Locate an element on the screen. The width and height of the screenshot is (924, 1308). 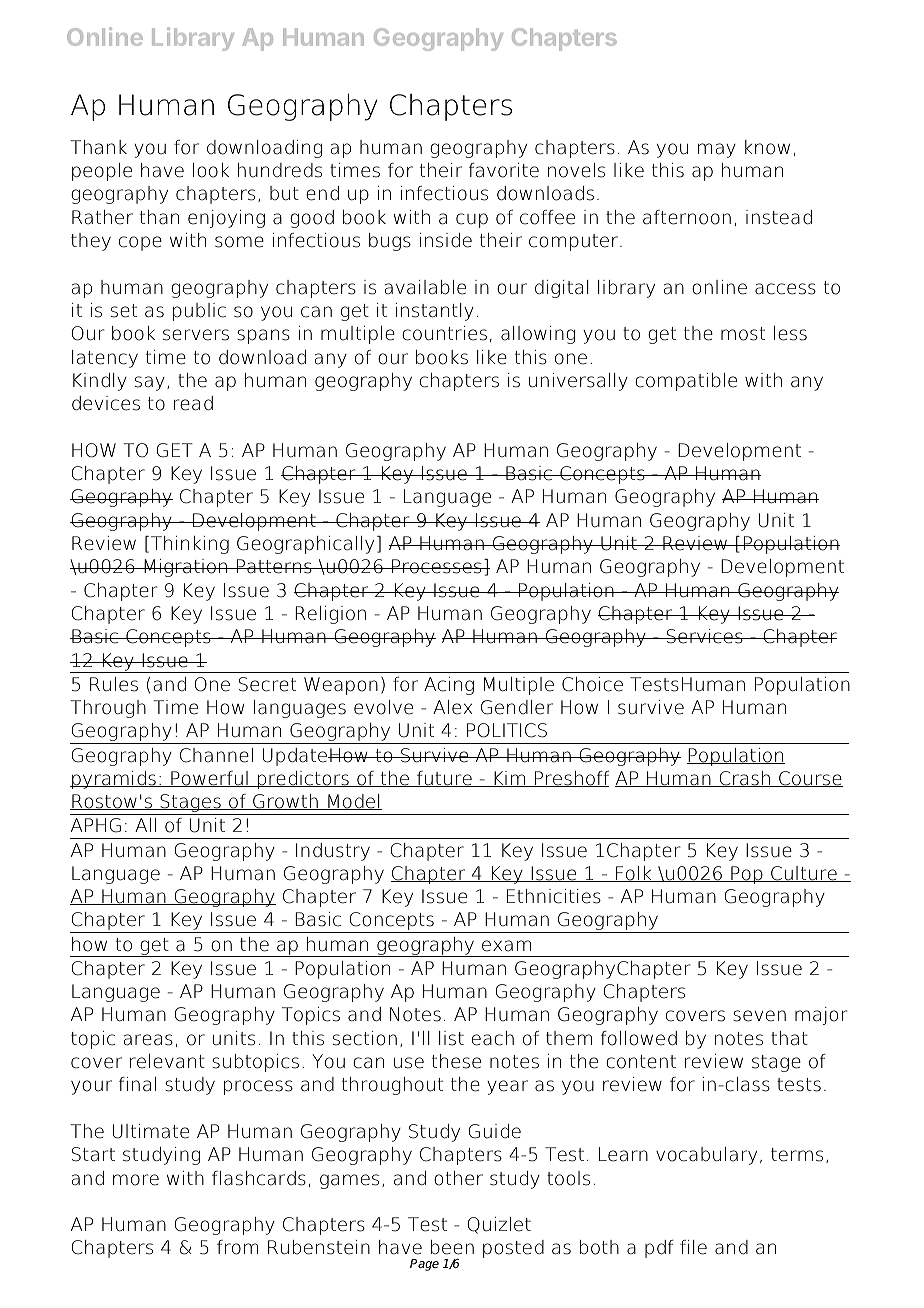
look is located at coordinates (211, 170).
